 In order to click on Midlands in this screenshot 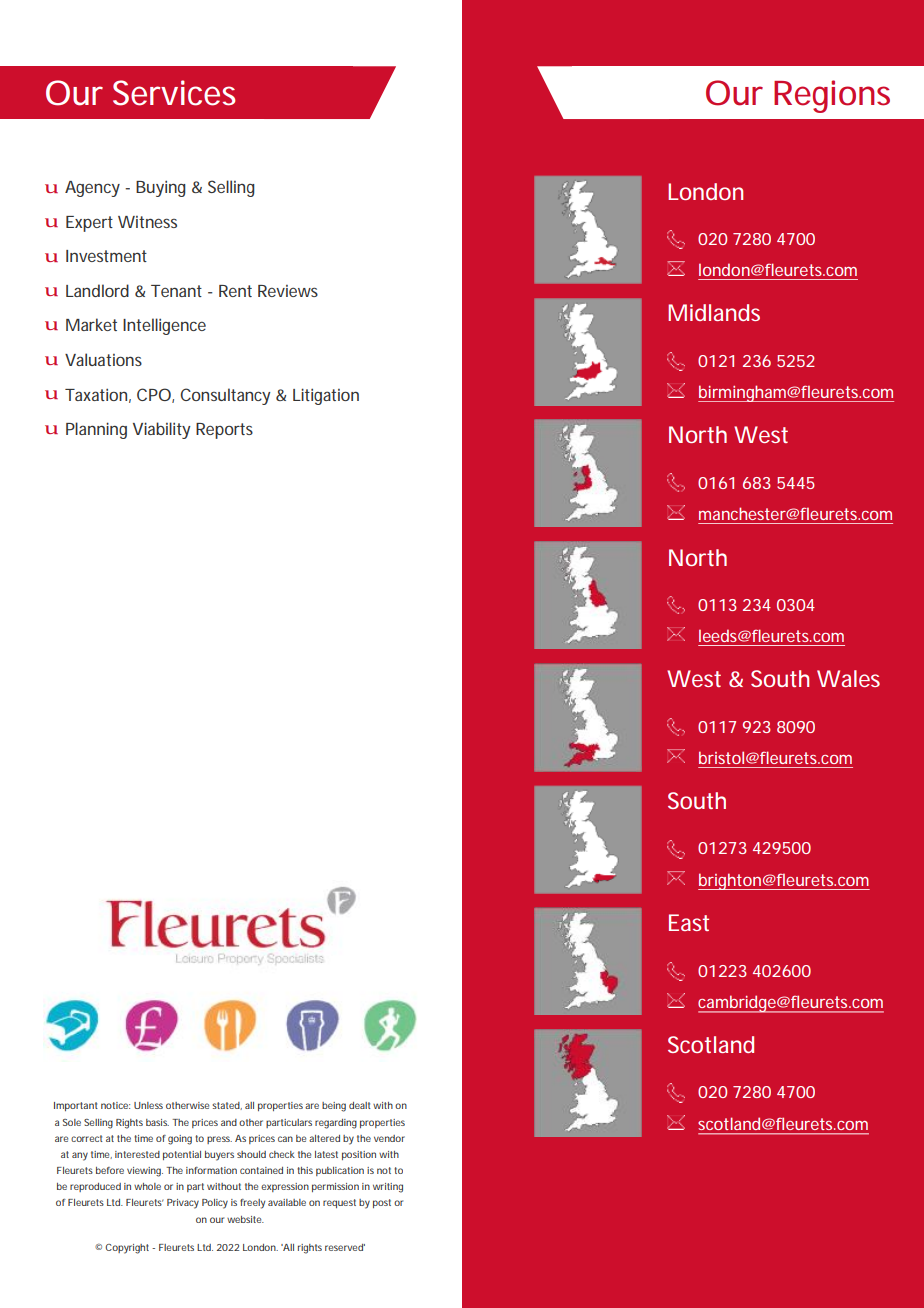, I will do `click(714, 312)`.
